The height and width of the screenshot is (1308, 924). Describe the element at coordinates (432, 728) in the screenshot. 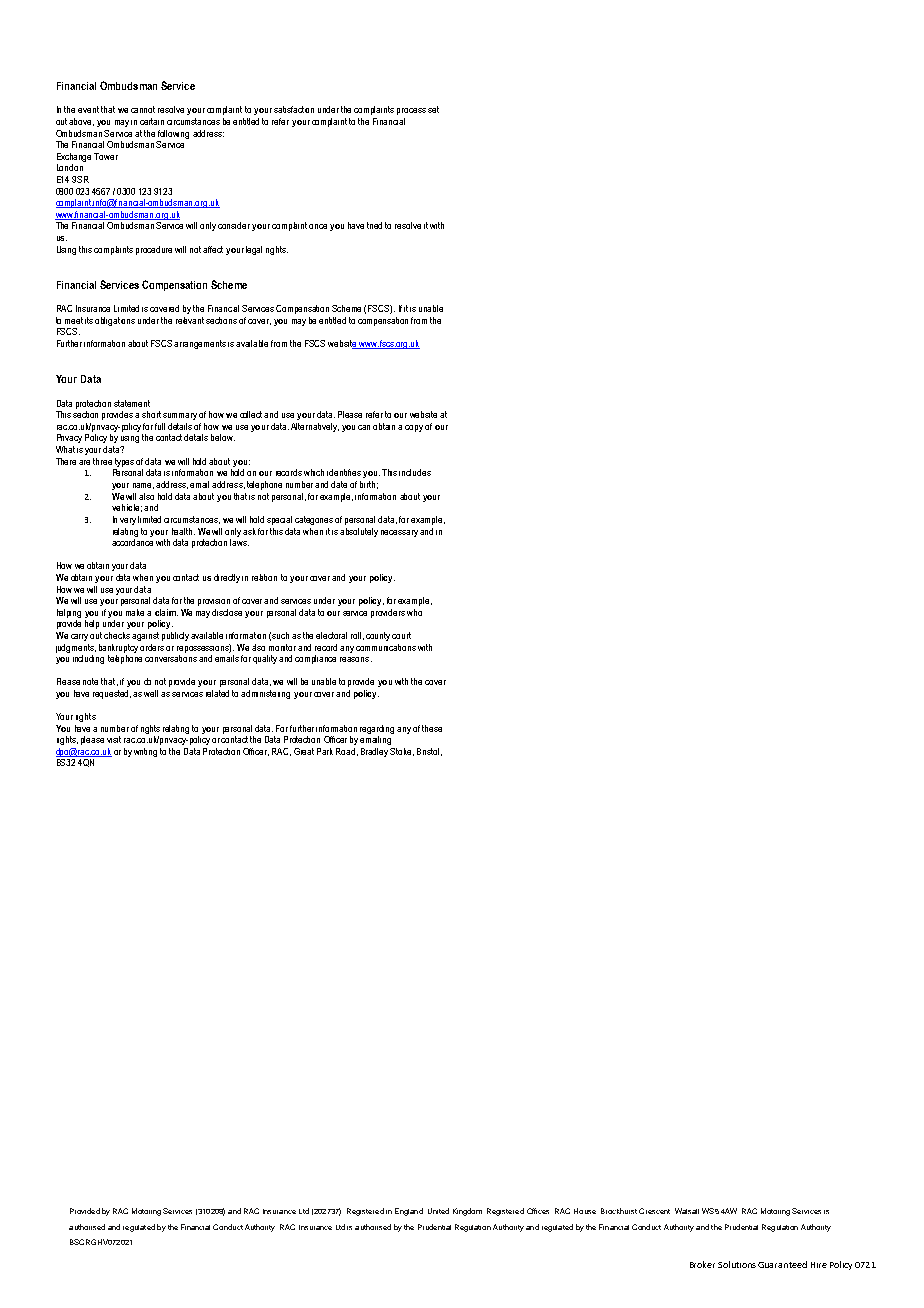

I see `these` at that location.
